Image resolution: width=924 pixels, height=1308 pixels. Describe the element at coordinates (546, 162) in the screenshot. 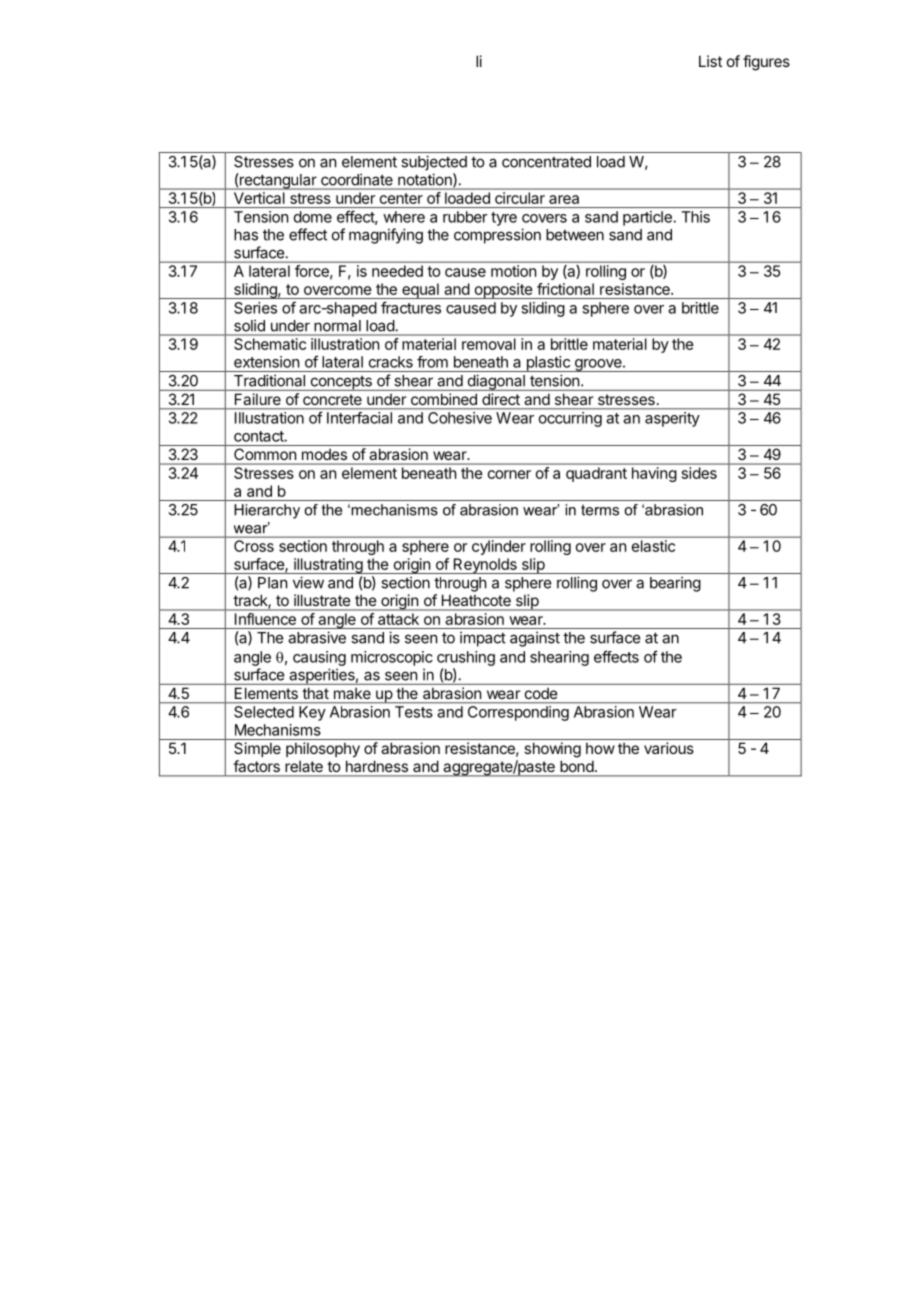

I see `concentrated` at that location.
